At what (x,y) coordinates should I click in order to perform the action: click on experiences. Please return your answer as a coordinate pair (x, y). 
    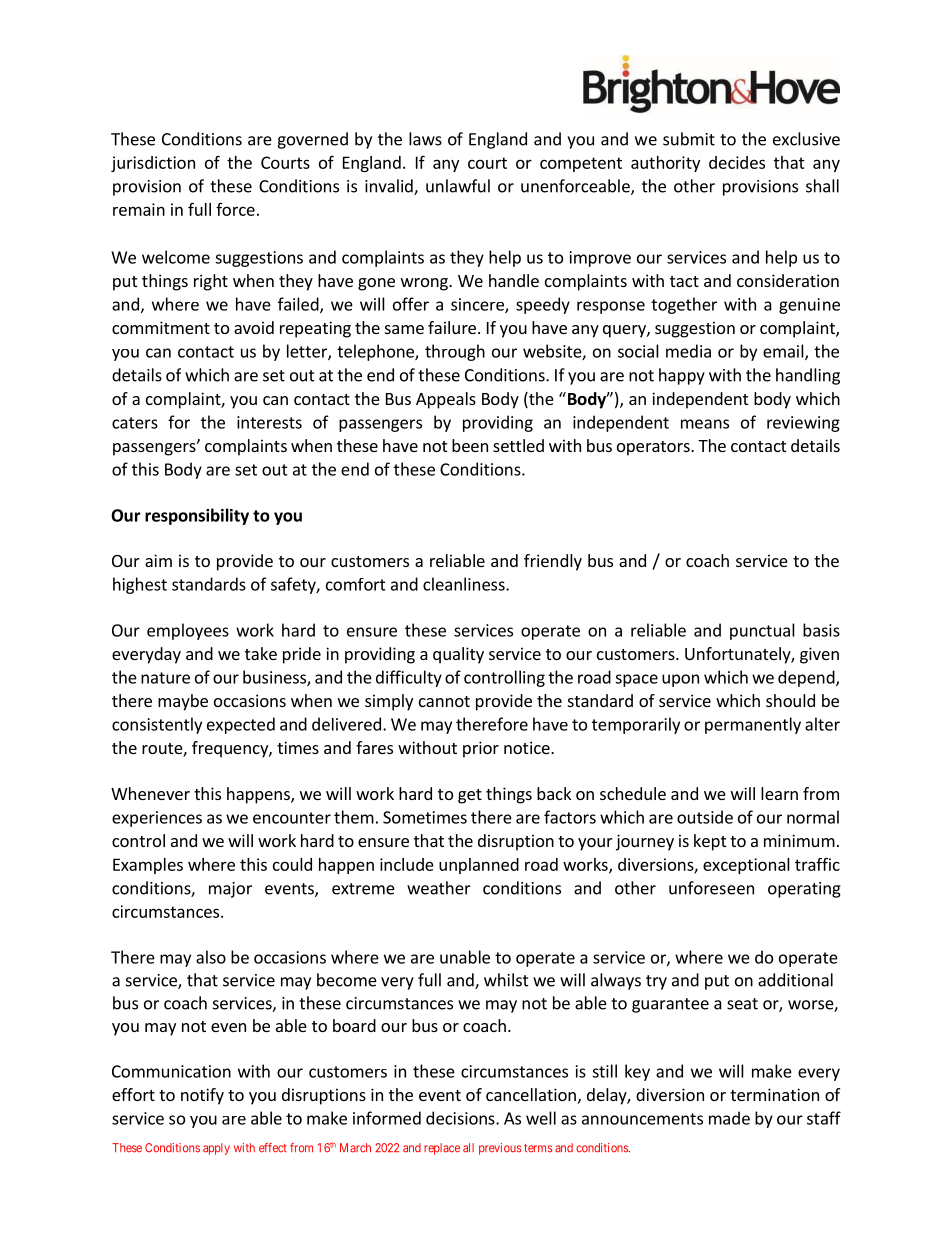
    Looking at the image, I should click on (157, 819).
